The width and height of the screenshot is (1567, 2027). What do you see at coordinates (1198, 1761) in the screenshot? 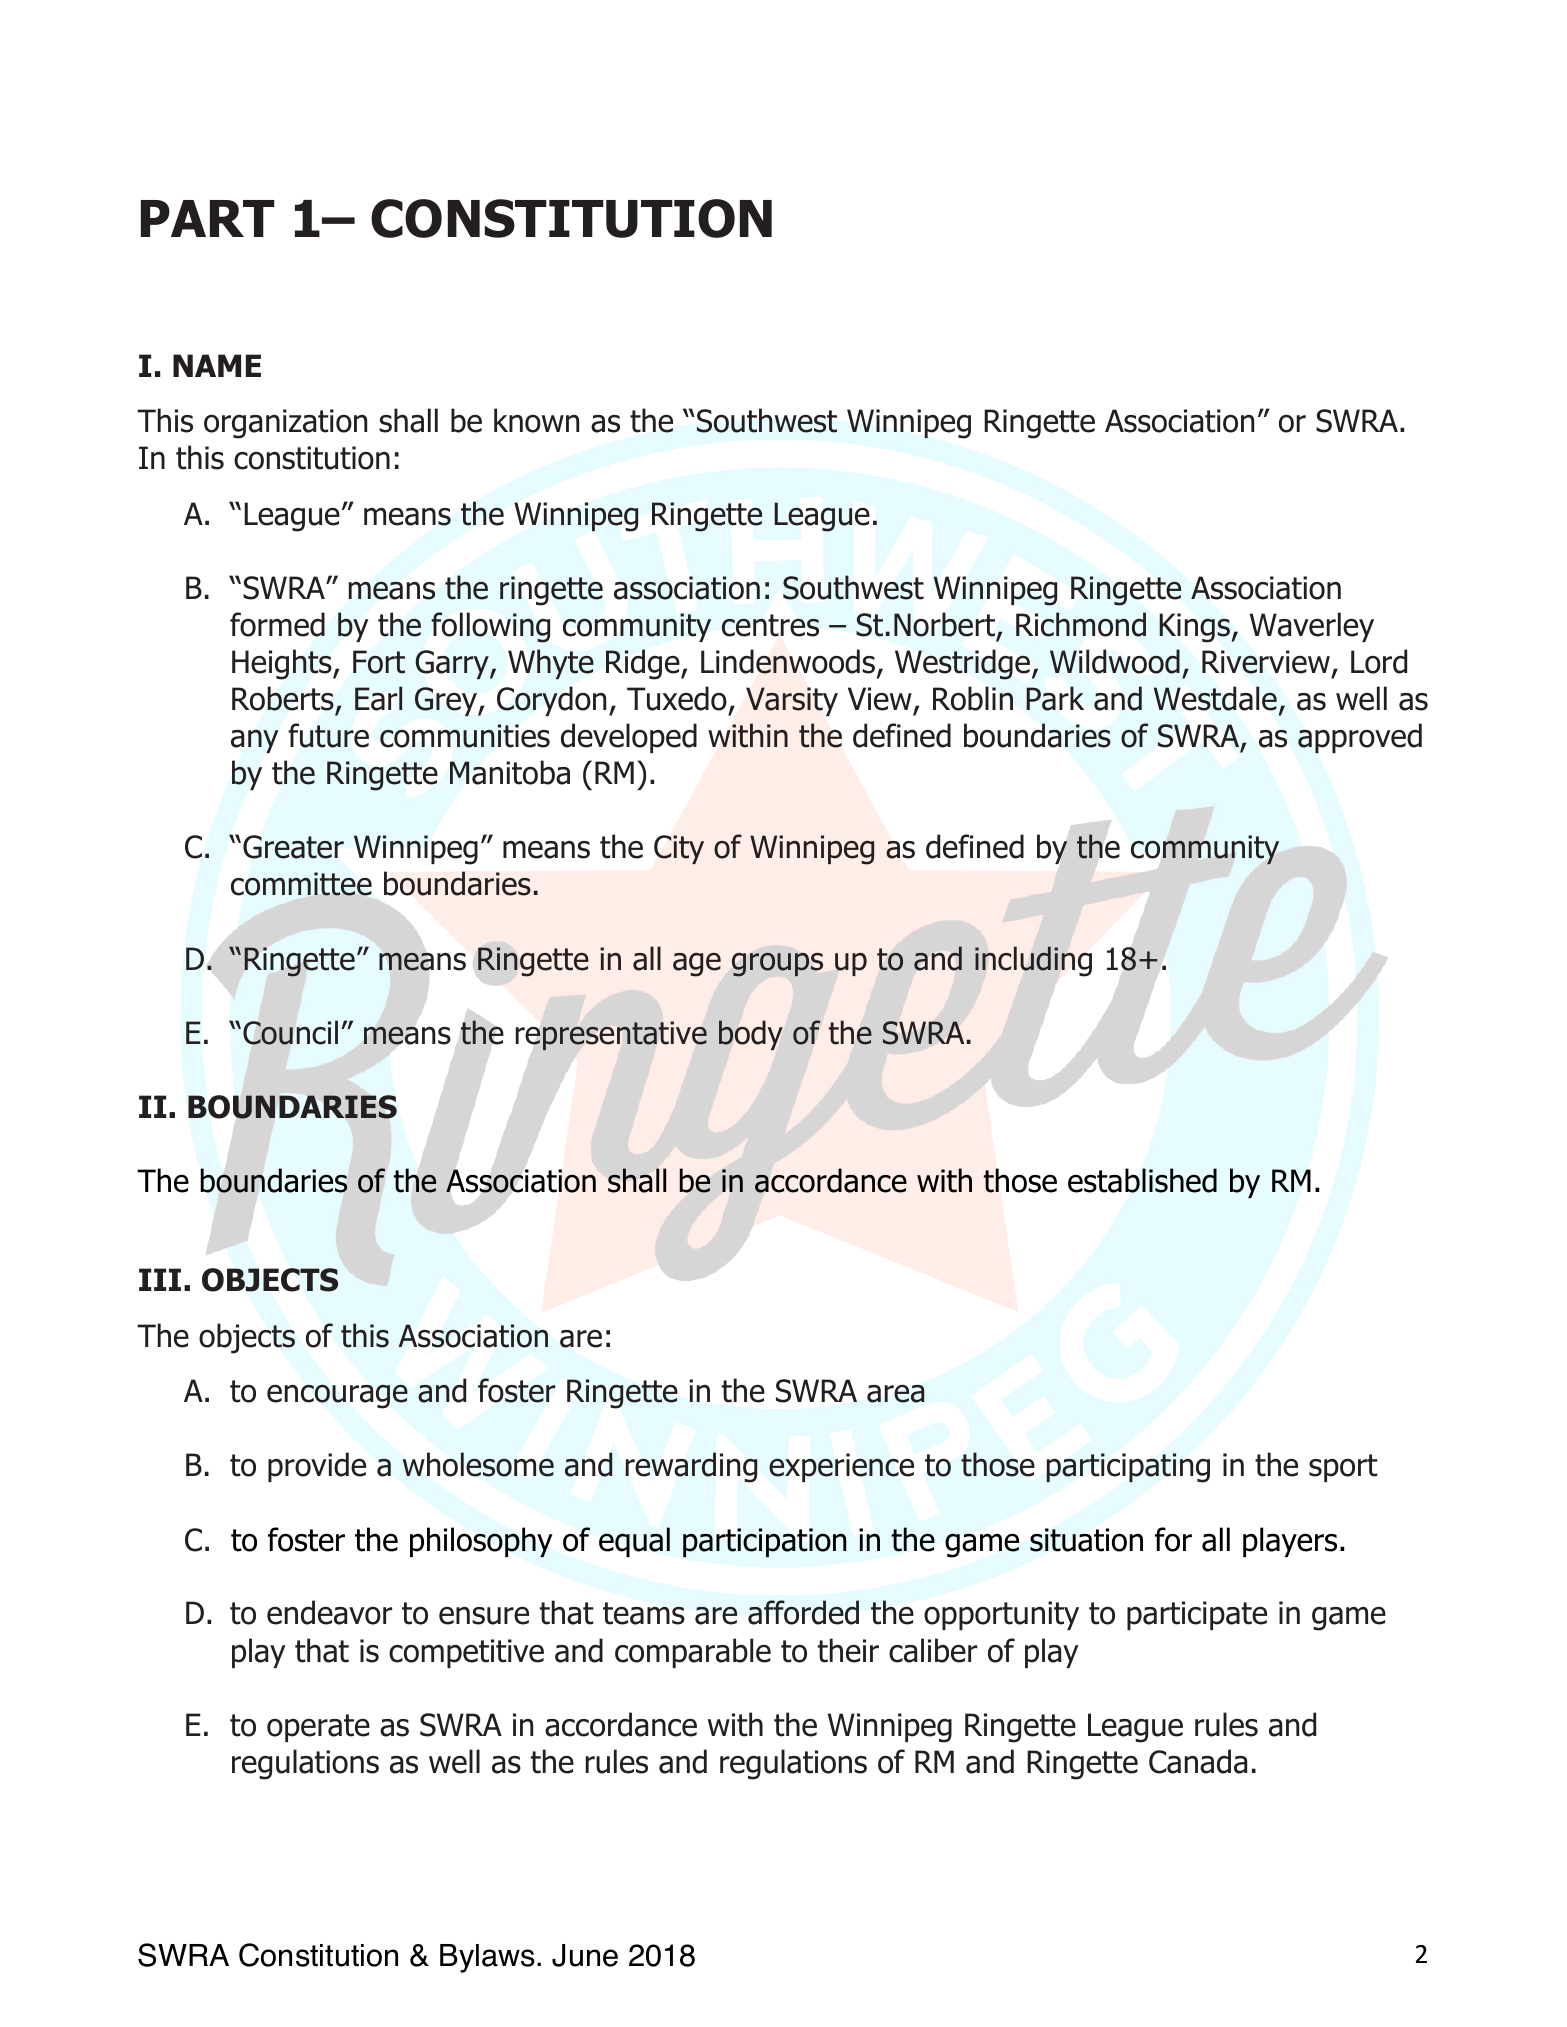
I see `Canada` at bounding box center [1198, 1761].
